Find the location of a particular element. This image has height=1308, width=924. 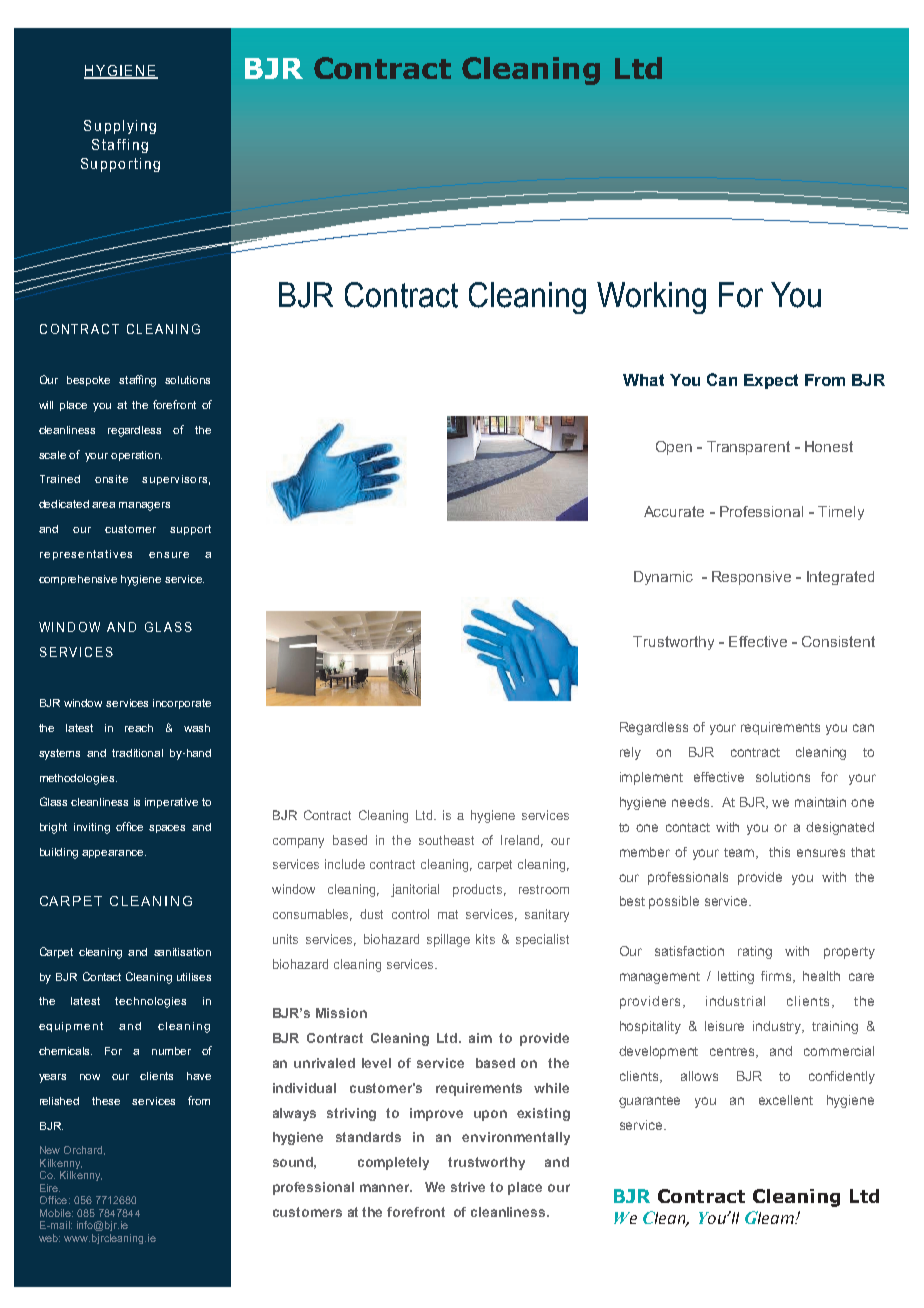

traditional is located at coordinates (137, 753).
